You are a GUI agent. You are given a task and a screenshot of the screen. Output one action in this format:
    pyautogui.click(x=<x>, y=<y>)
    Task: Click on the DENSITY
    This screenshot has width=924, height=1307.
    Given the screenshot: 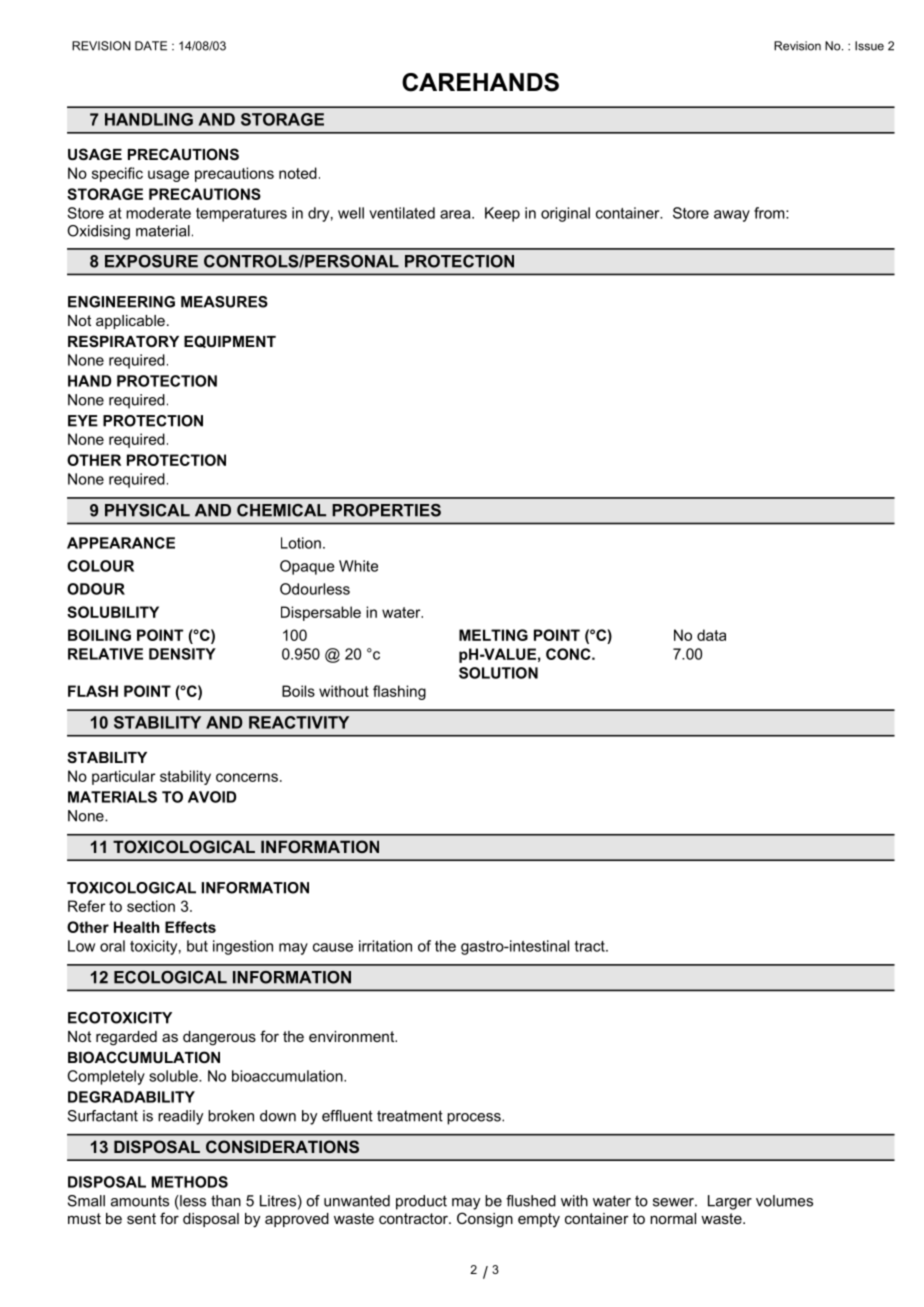 What is the action you would take?
    pyautogui.click(x=182, y=654)
